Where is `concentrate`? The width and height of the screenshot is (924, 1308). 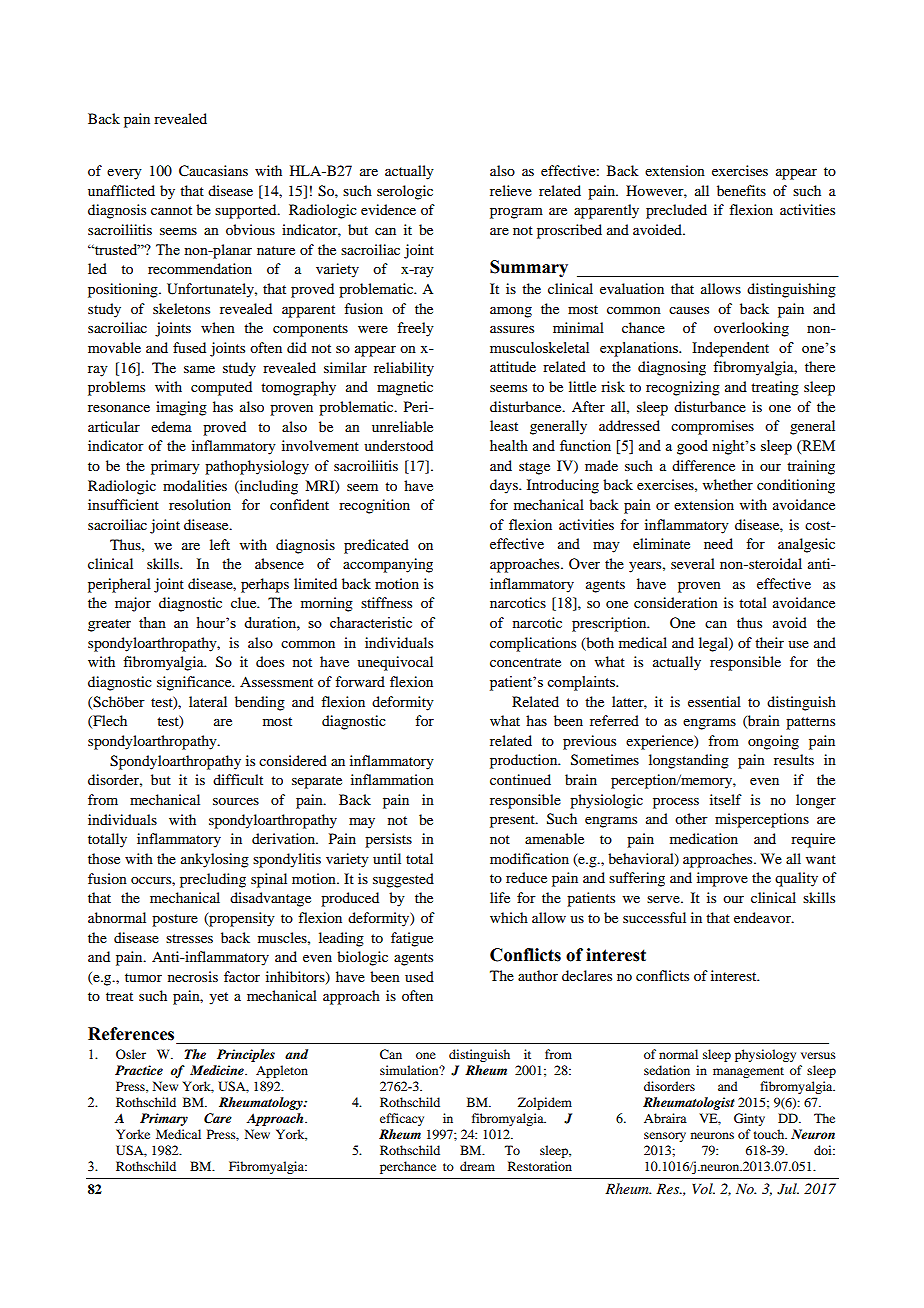
concentrate is located at coordinates (525, 662).
